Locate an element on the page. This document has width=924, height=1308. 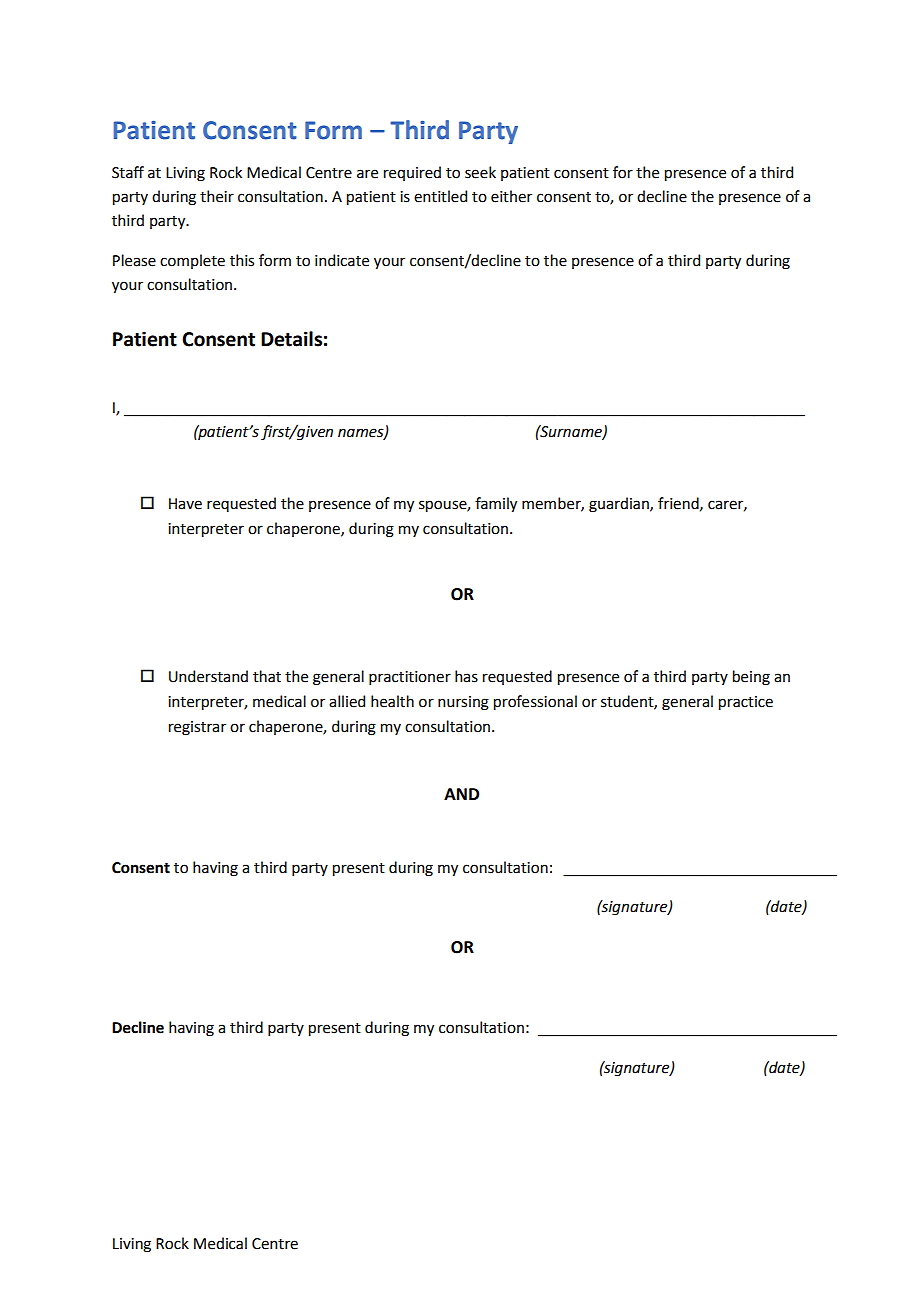
either is located at coordinates (511, 196).
